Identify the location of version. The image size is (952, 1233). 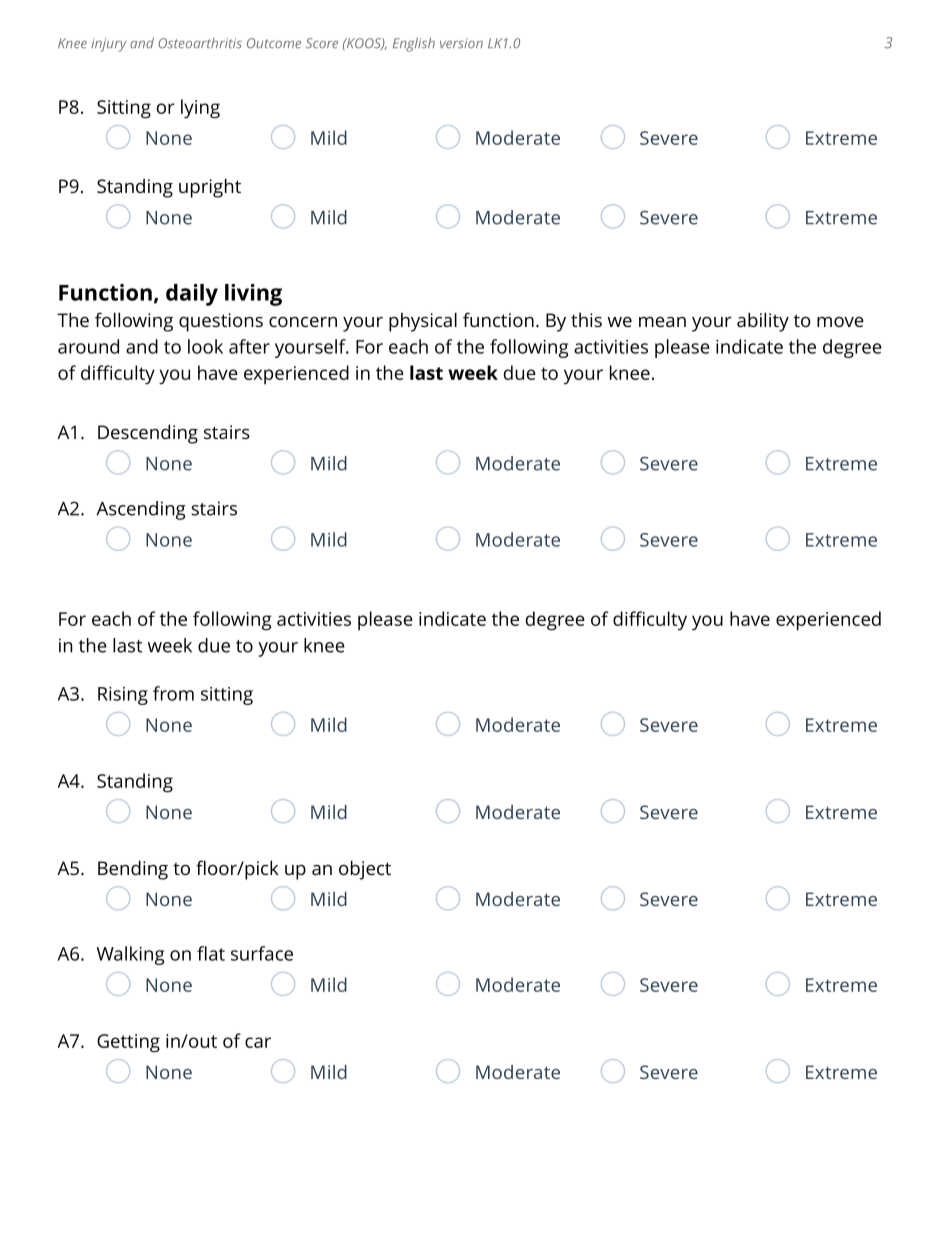
(461, 43).
